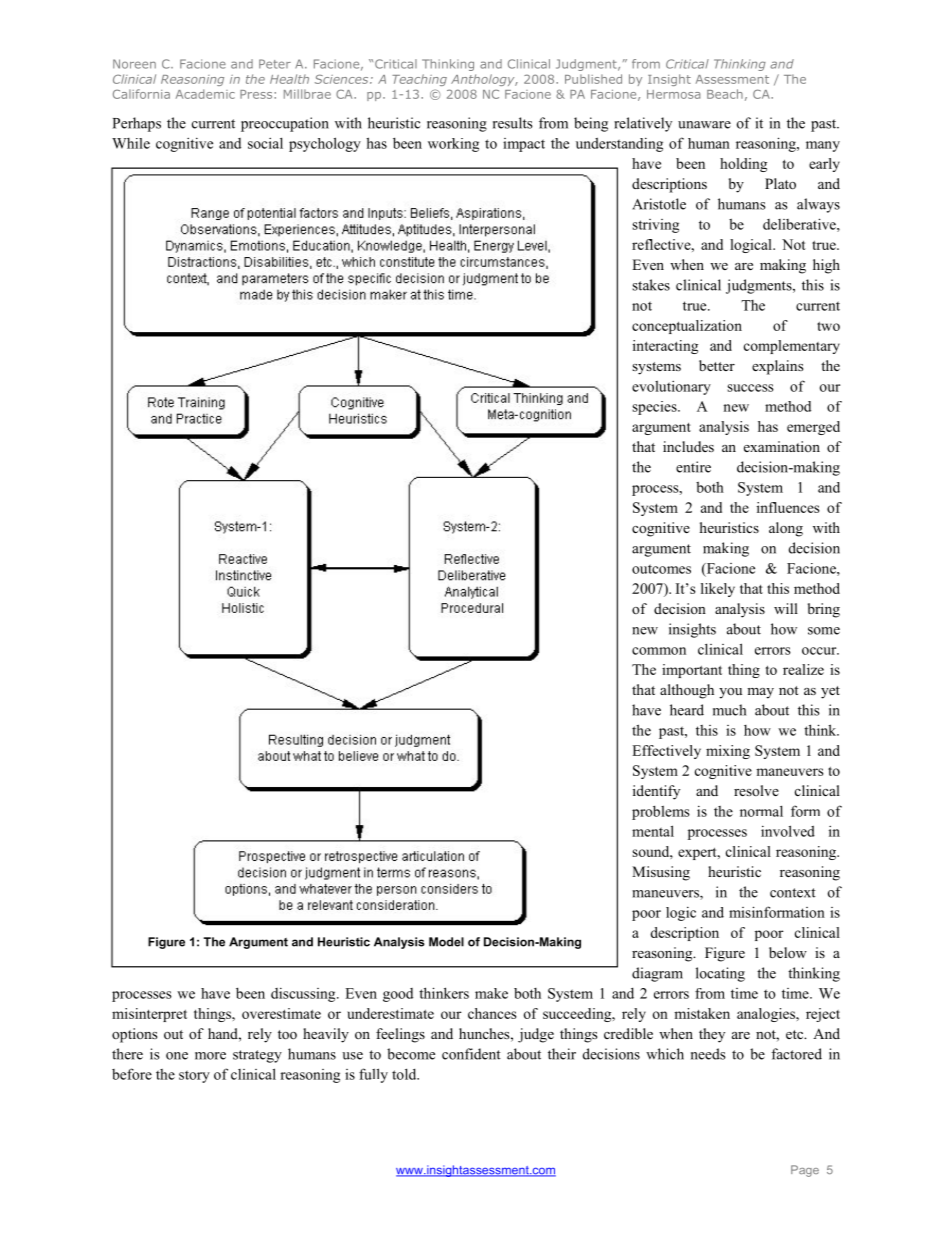 This screenshot has height=1233, width=952. Describe the element at coordinates (194, 1076) in the screenshot. I see `story` at that location.
